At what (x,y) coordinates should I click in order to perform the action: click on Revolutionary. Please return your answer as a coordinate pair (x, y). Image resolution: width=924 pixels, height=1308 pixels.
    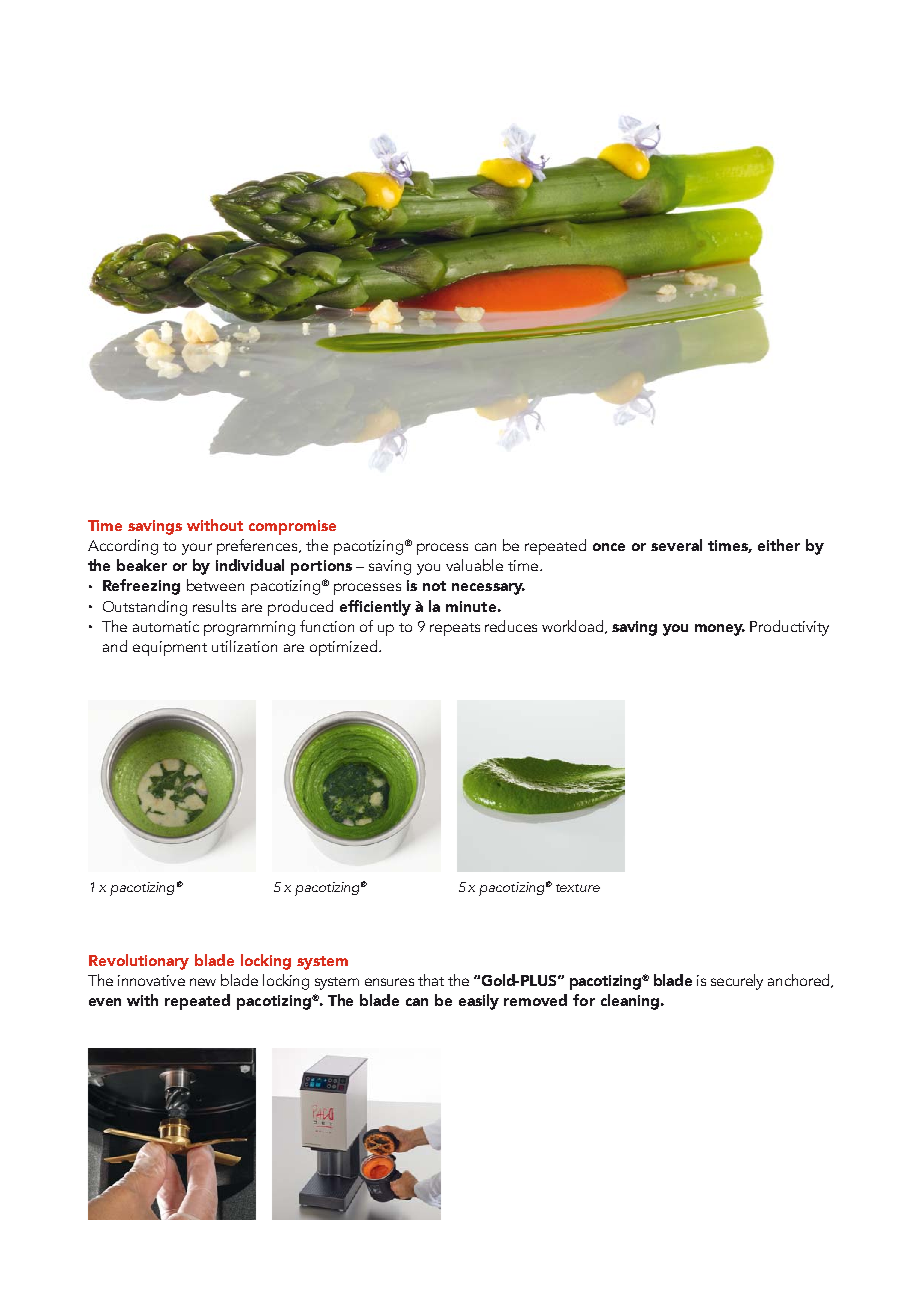
    Looking at the image, I should click on (139, 962).
